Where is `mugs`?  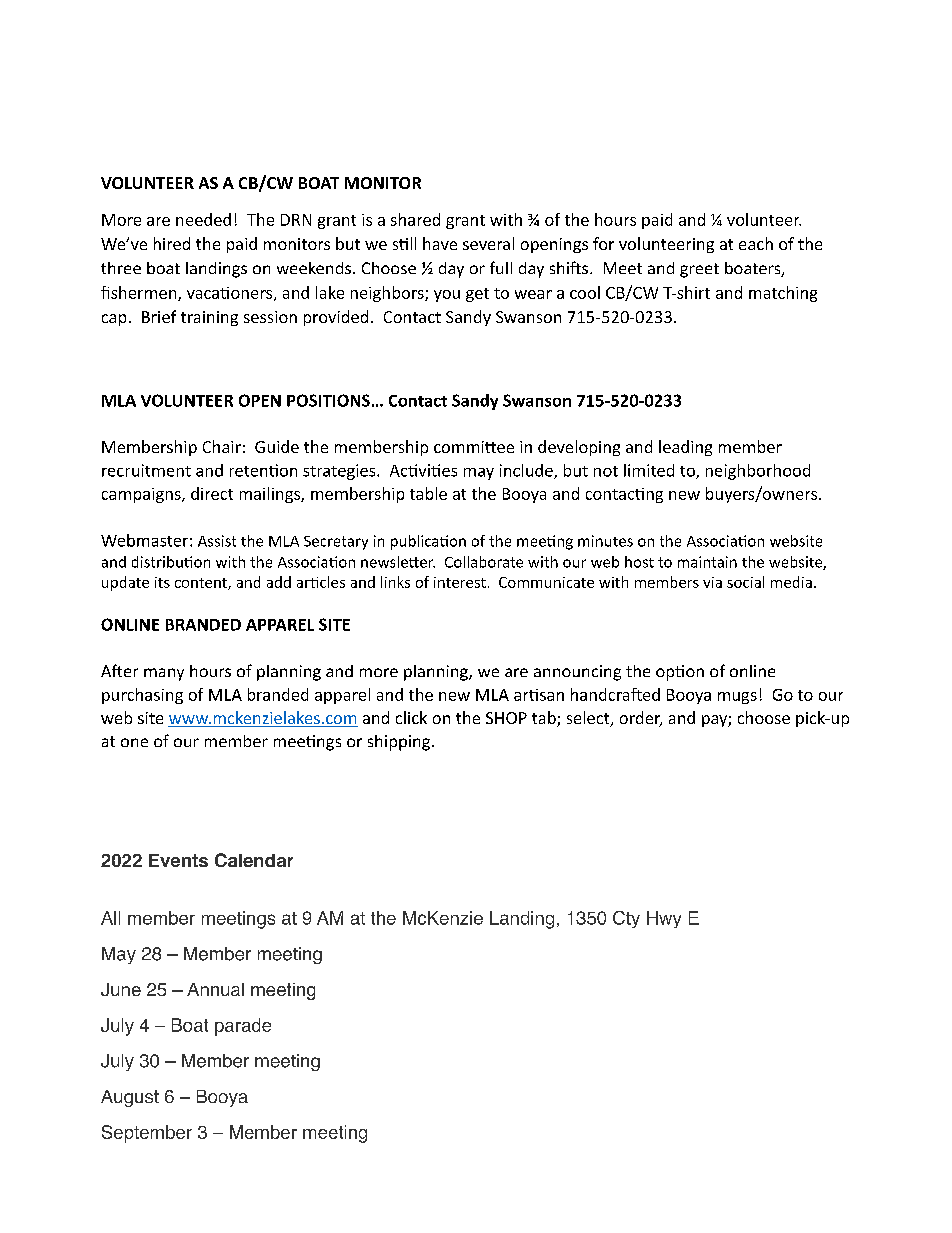
mugs is located at coordinates (737, 698).
